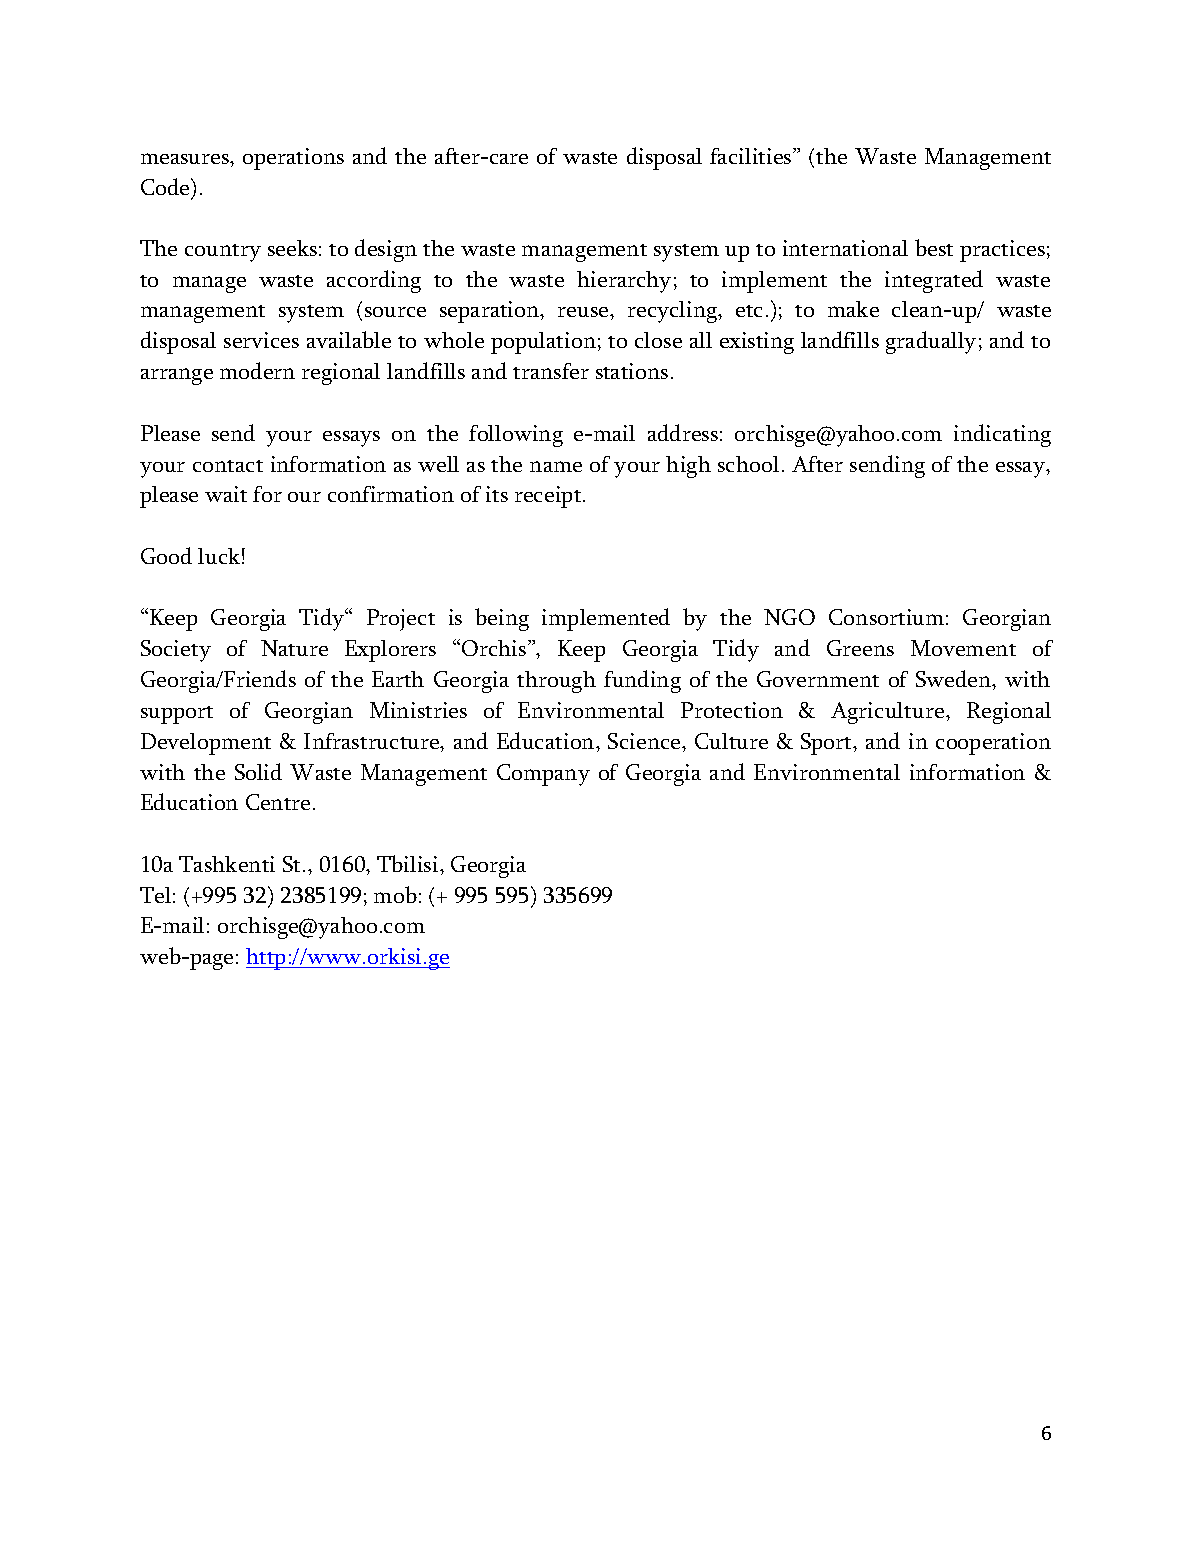 Image resolution: width=1192 pixels, height=1543 pixels. I want to click on modern, so click(257, 370).
